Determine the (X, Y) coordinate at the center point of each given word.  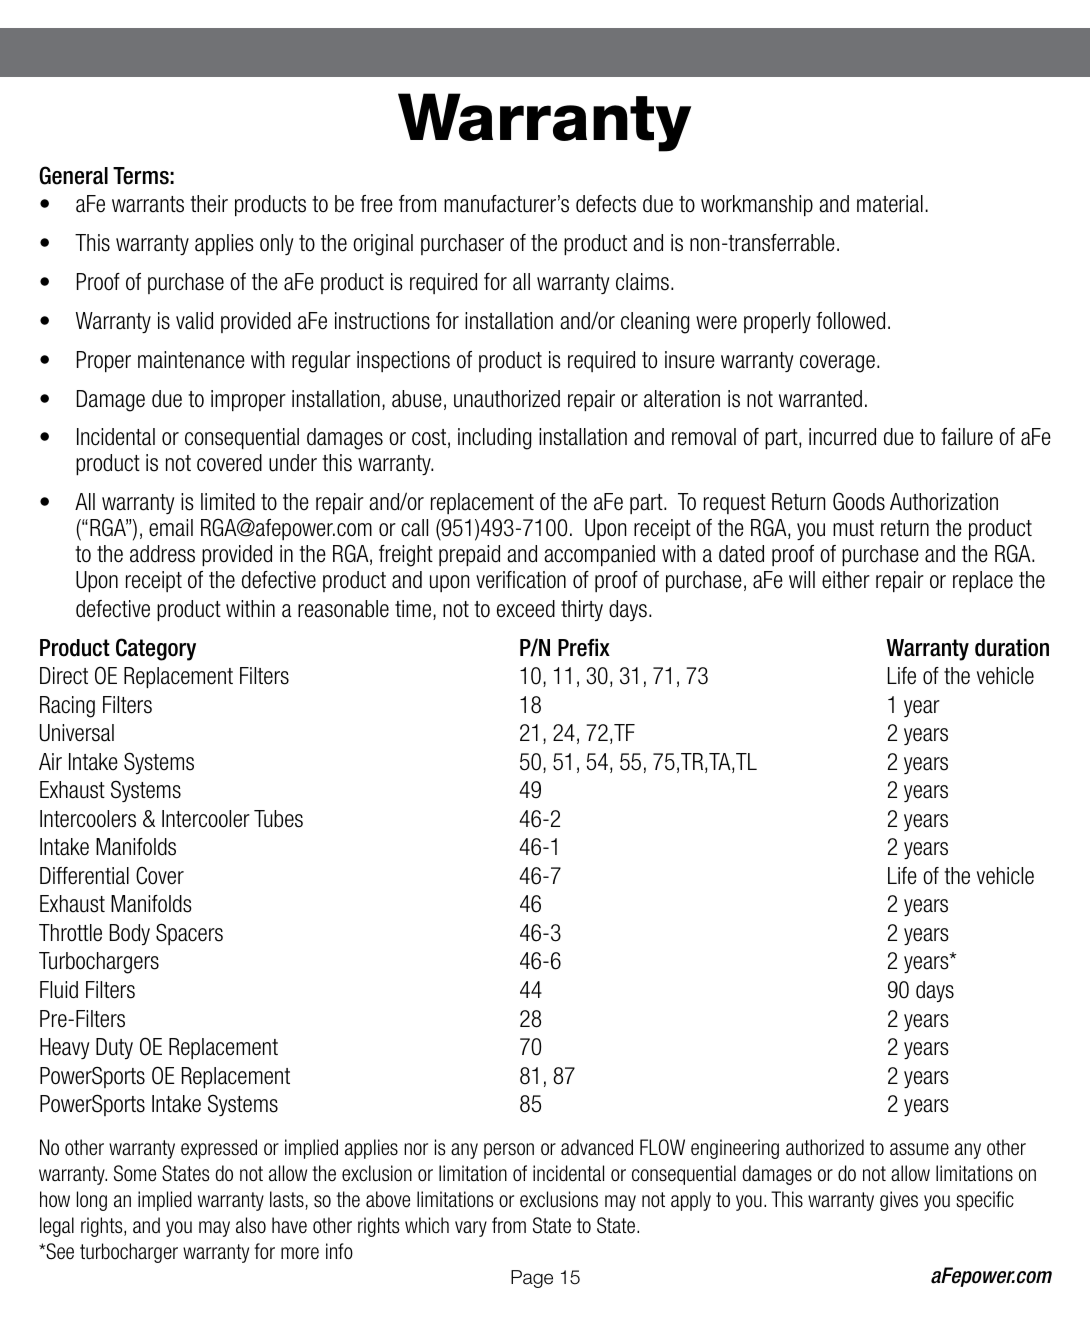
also (251, 1225)
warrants (148, 204)
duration (1012, 648)
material (890, 204)
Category (156, 649)
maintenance (191, 360)
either (846, 580)
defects (606, 204)
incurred (842, 437)
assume (919, 1149)
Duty (114, 1048)
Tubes (278, 819)
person (509, 1151)
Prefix (584, 648)
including (494, 439)
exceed (526, 609)
